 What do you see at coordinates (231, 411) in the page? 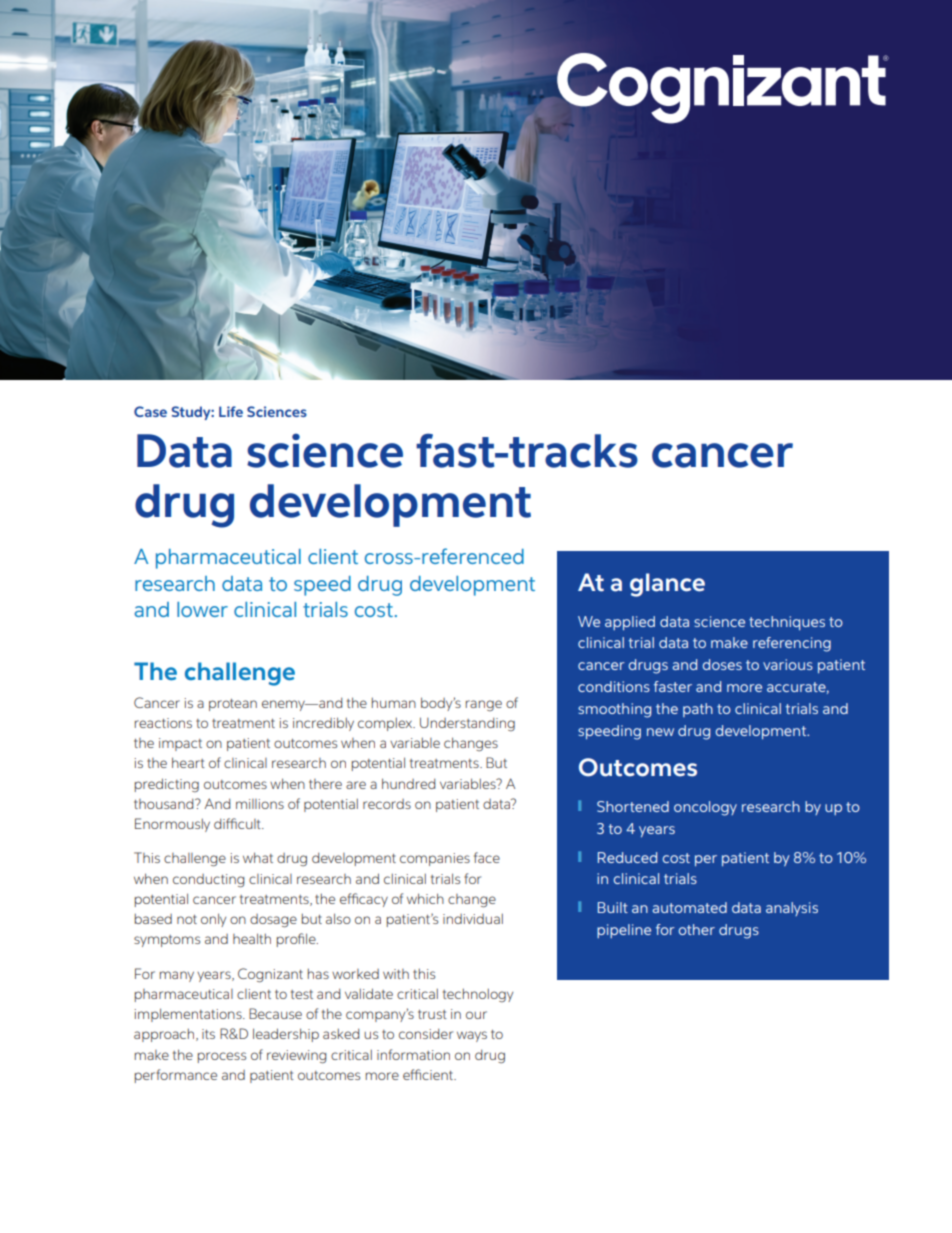
I see `Life` at bounding box center [231, 411].
